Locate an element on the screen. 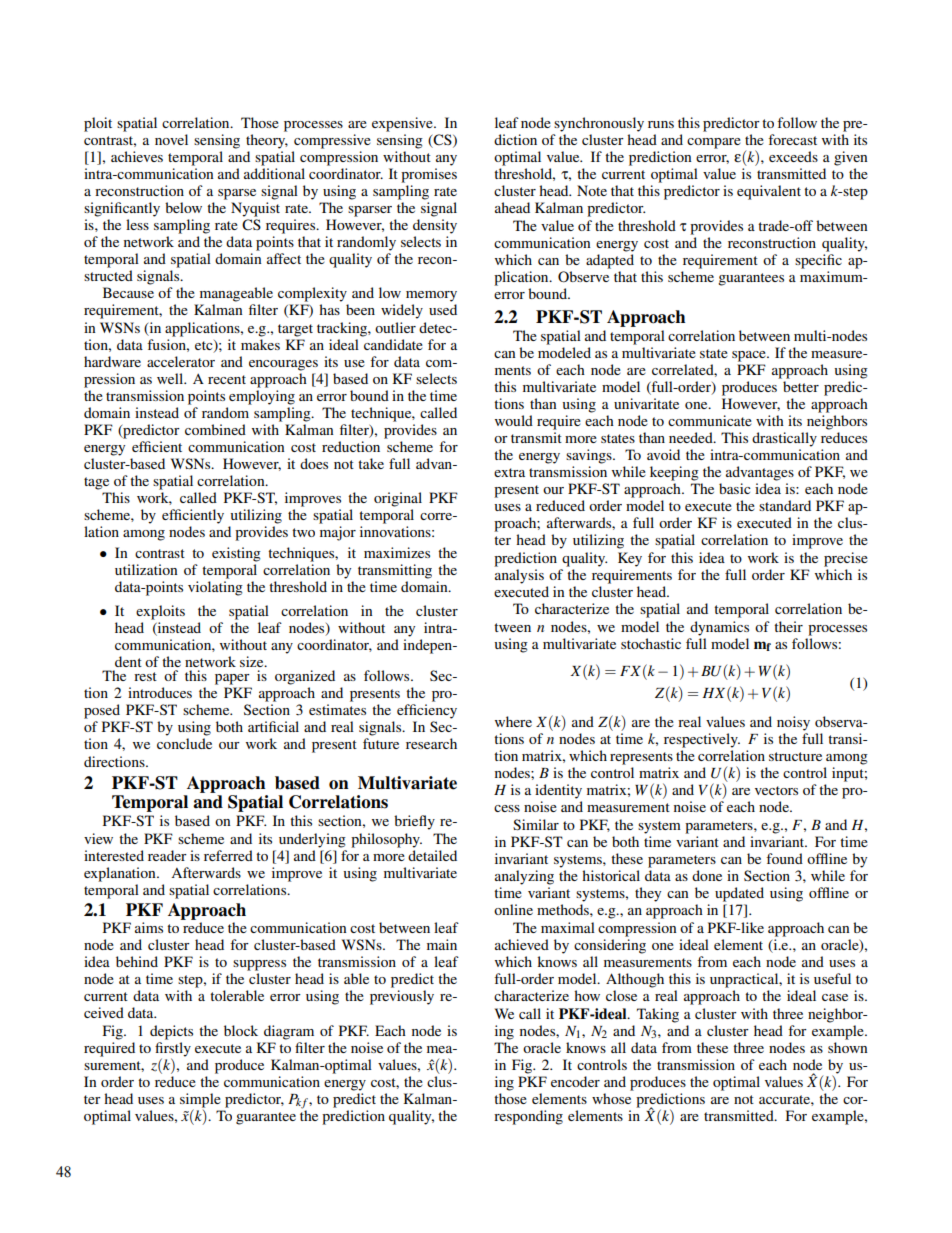 This screenshot has height=1233, width=952. extra is located at coordinates (509, 472).
